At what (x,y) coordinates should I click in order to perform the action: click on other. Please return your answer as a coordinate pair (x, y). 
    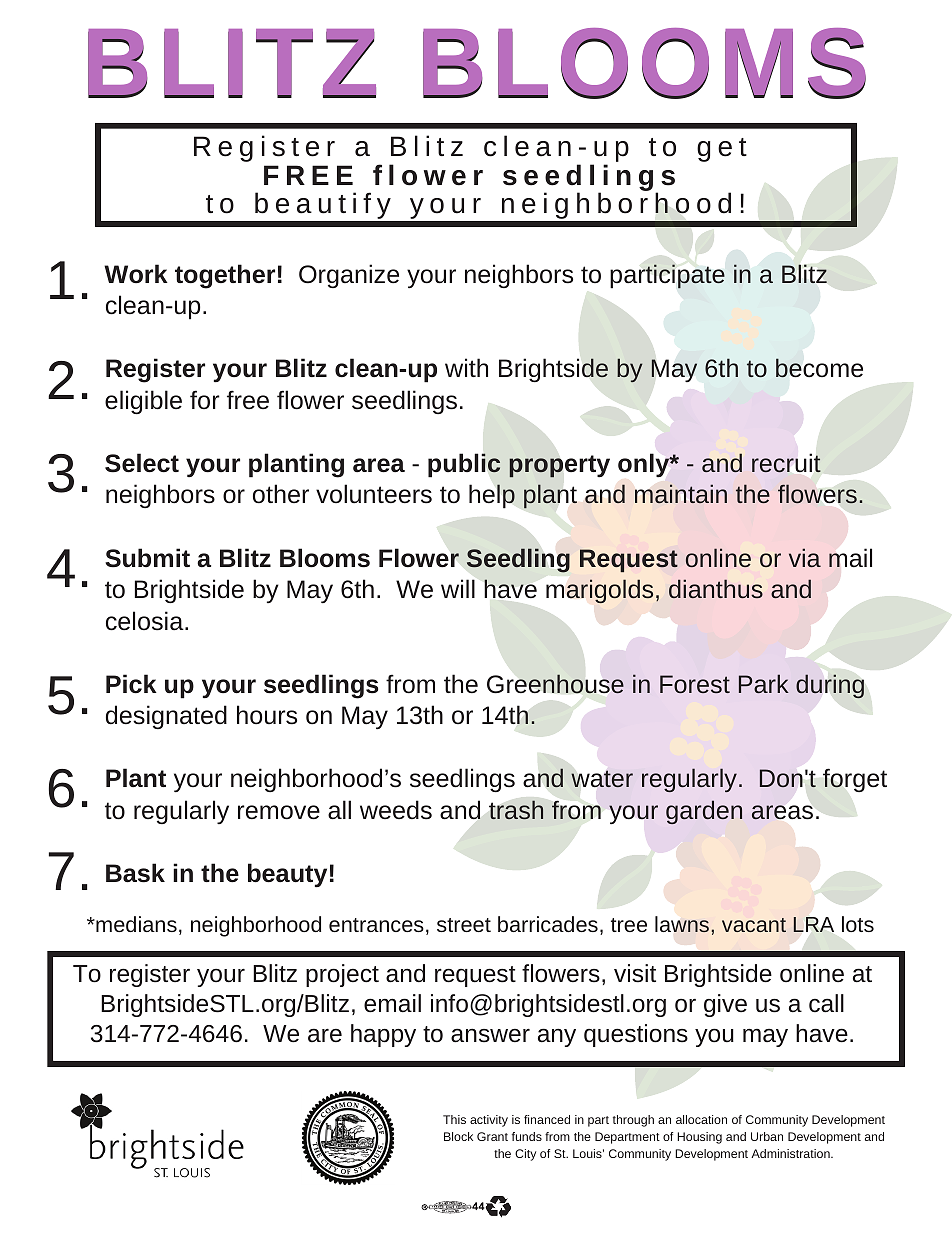
    Looking at the image, I should click on (281, 494).
